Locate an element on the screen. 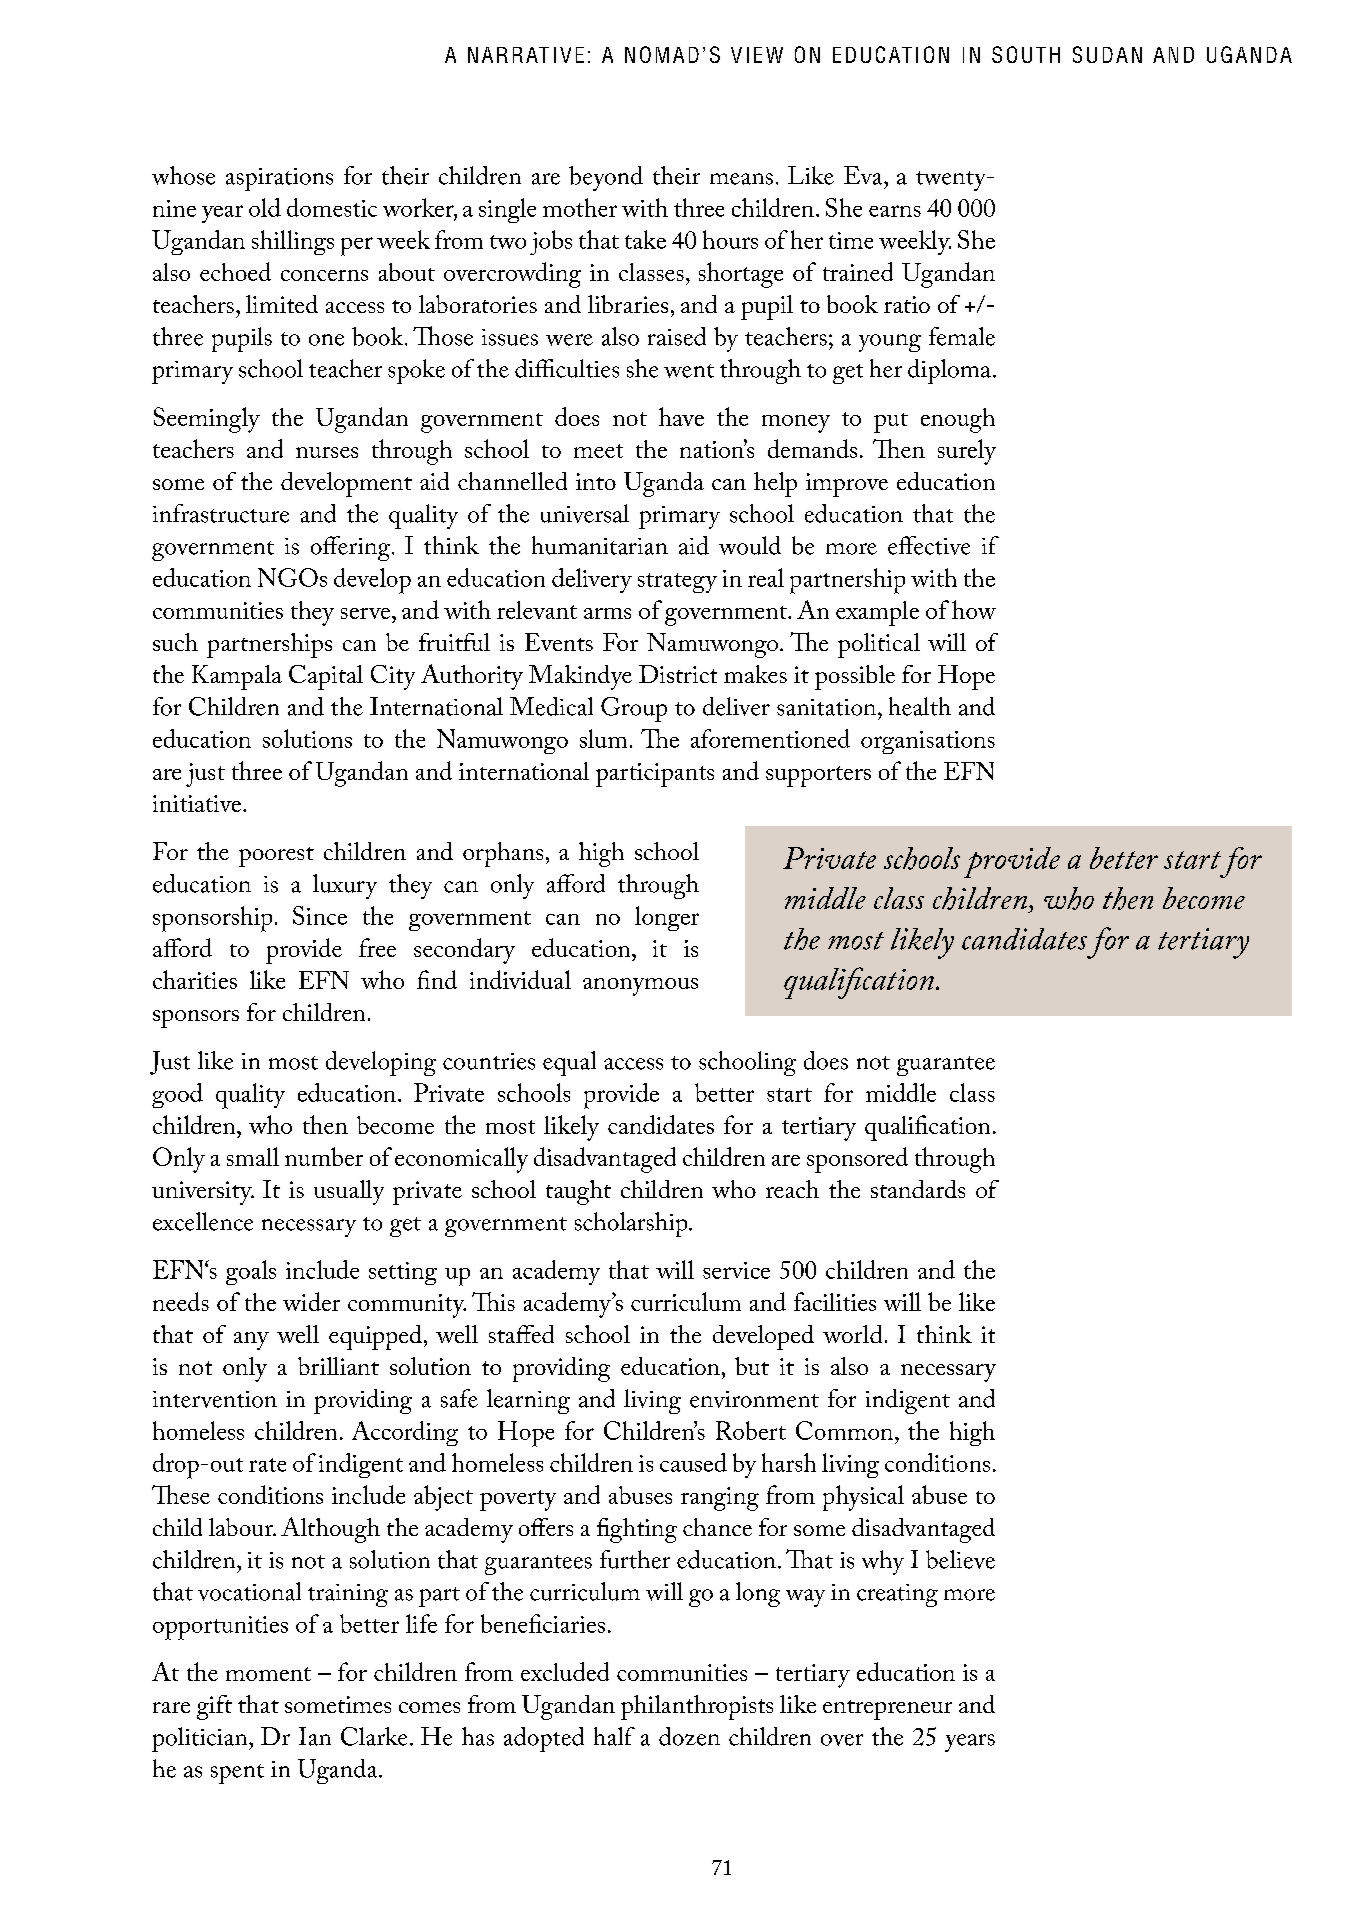 Image resolution: width=1368 pixels, height=1916 pixels. poorest is located at coordinates (276, 857).
